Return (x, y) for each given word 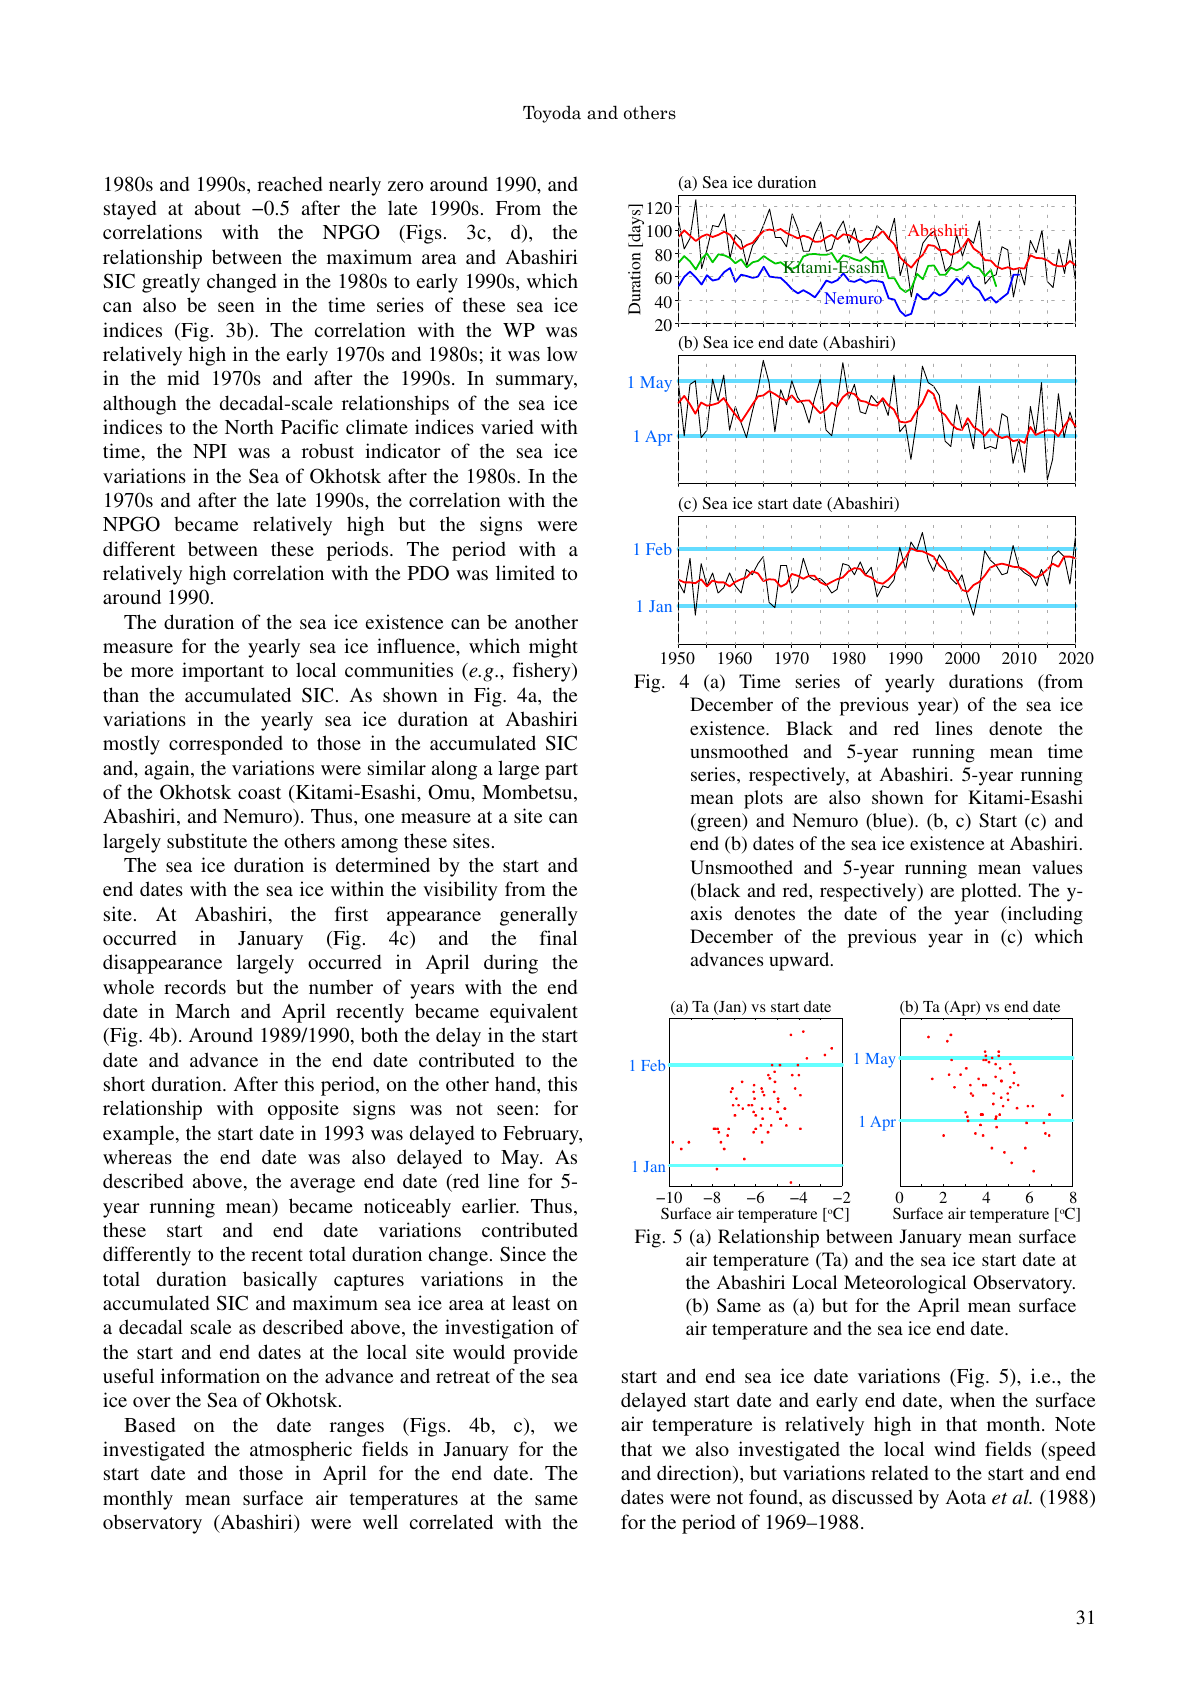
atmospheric (301, 1451)
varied (507, 426)
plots (763, 799)
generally (539, 916)
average (322, 1185)
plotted (990, 892)
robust (328, 450)
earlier (490, 1205)
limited (525, 572)
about (218, 207)
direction (695, 1474)
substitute (207, 840)
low (562, 353)
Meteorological (905, 1284)
